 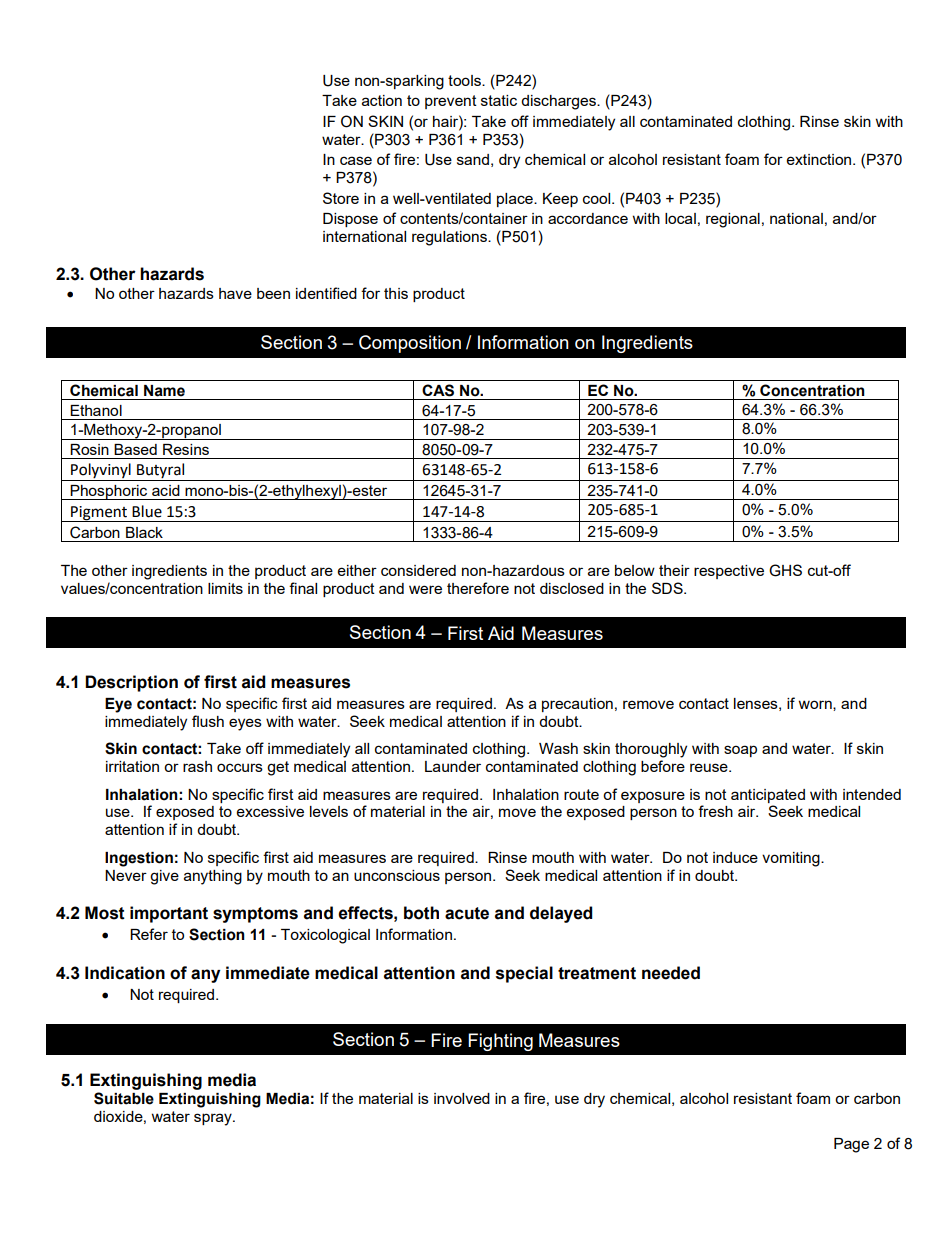 I want to click on static, so click(x=499, y=100).
